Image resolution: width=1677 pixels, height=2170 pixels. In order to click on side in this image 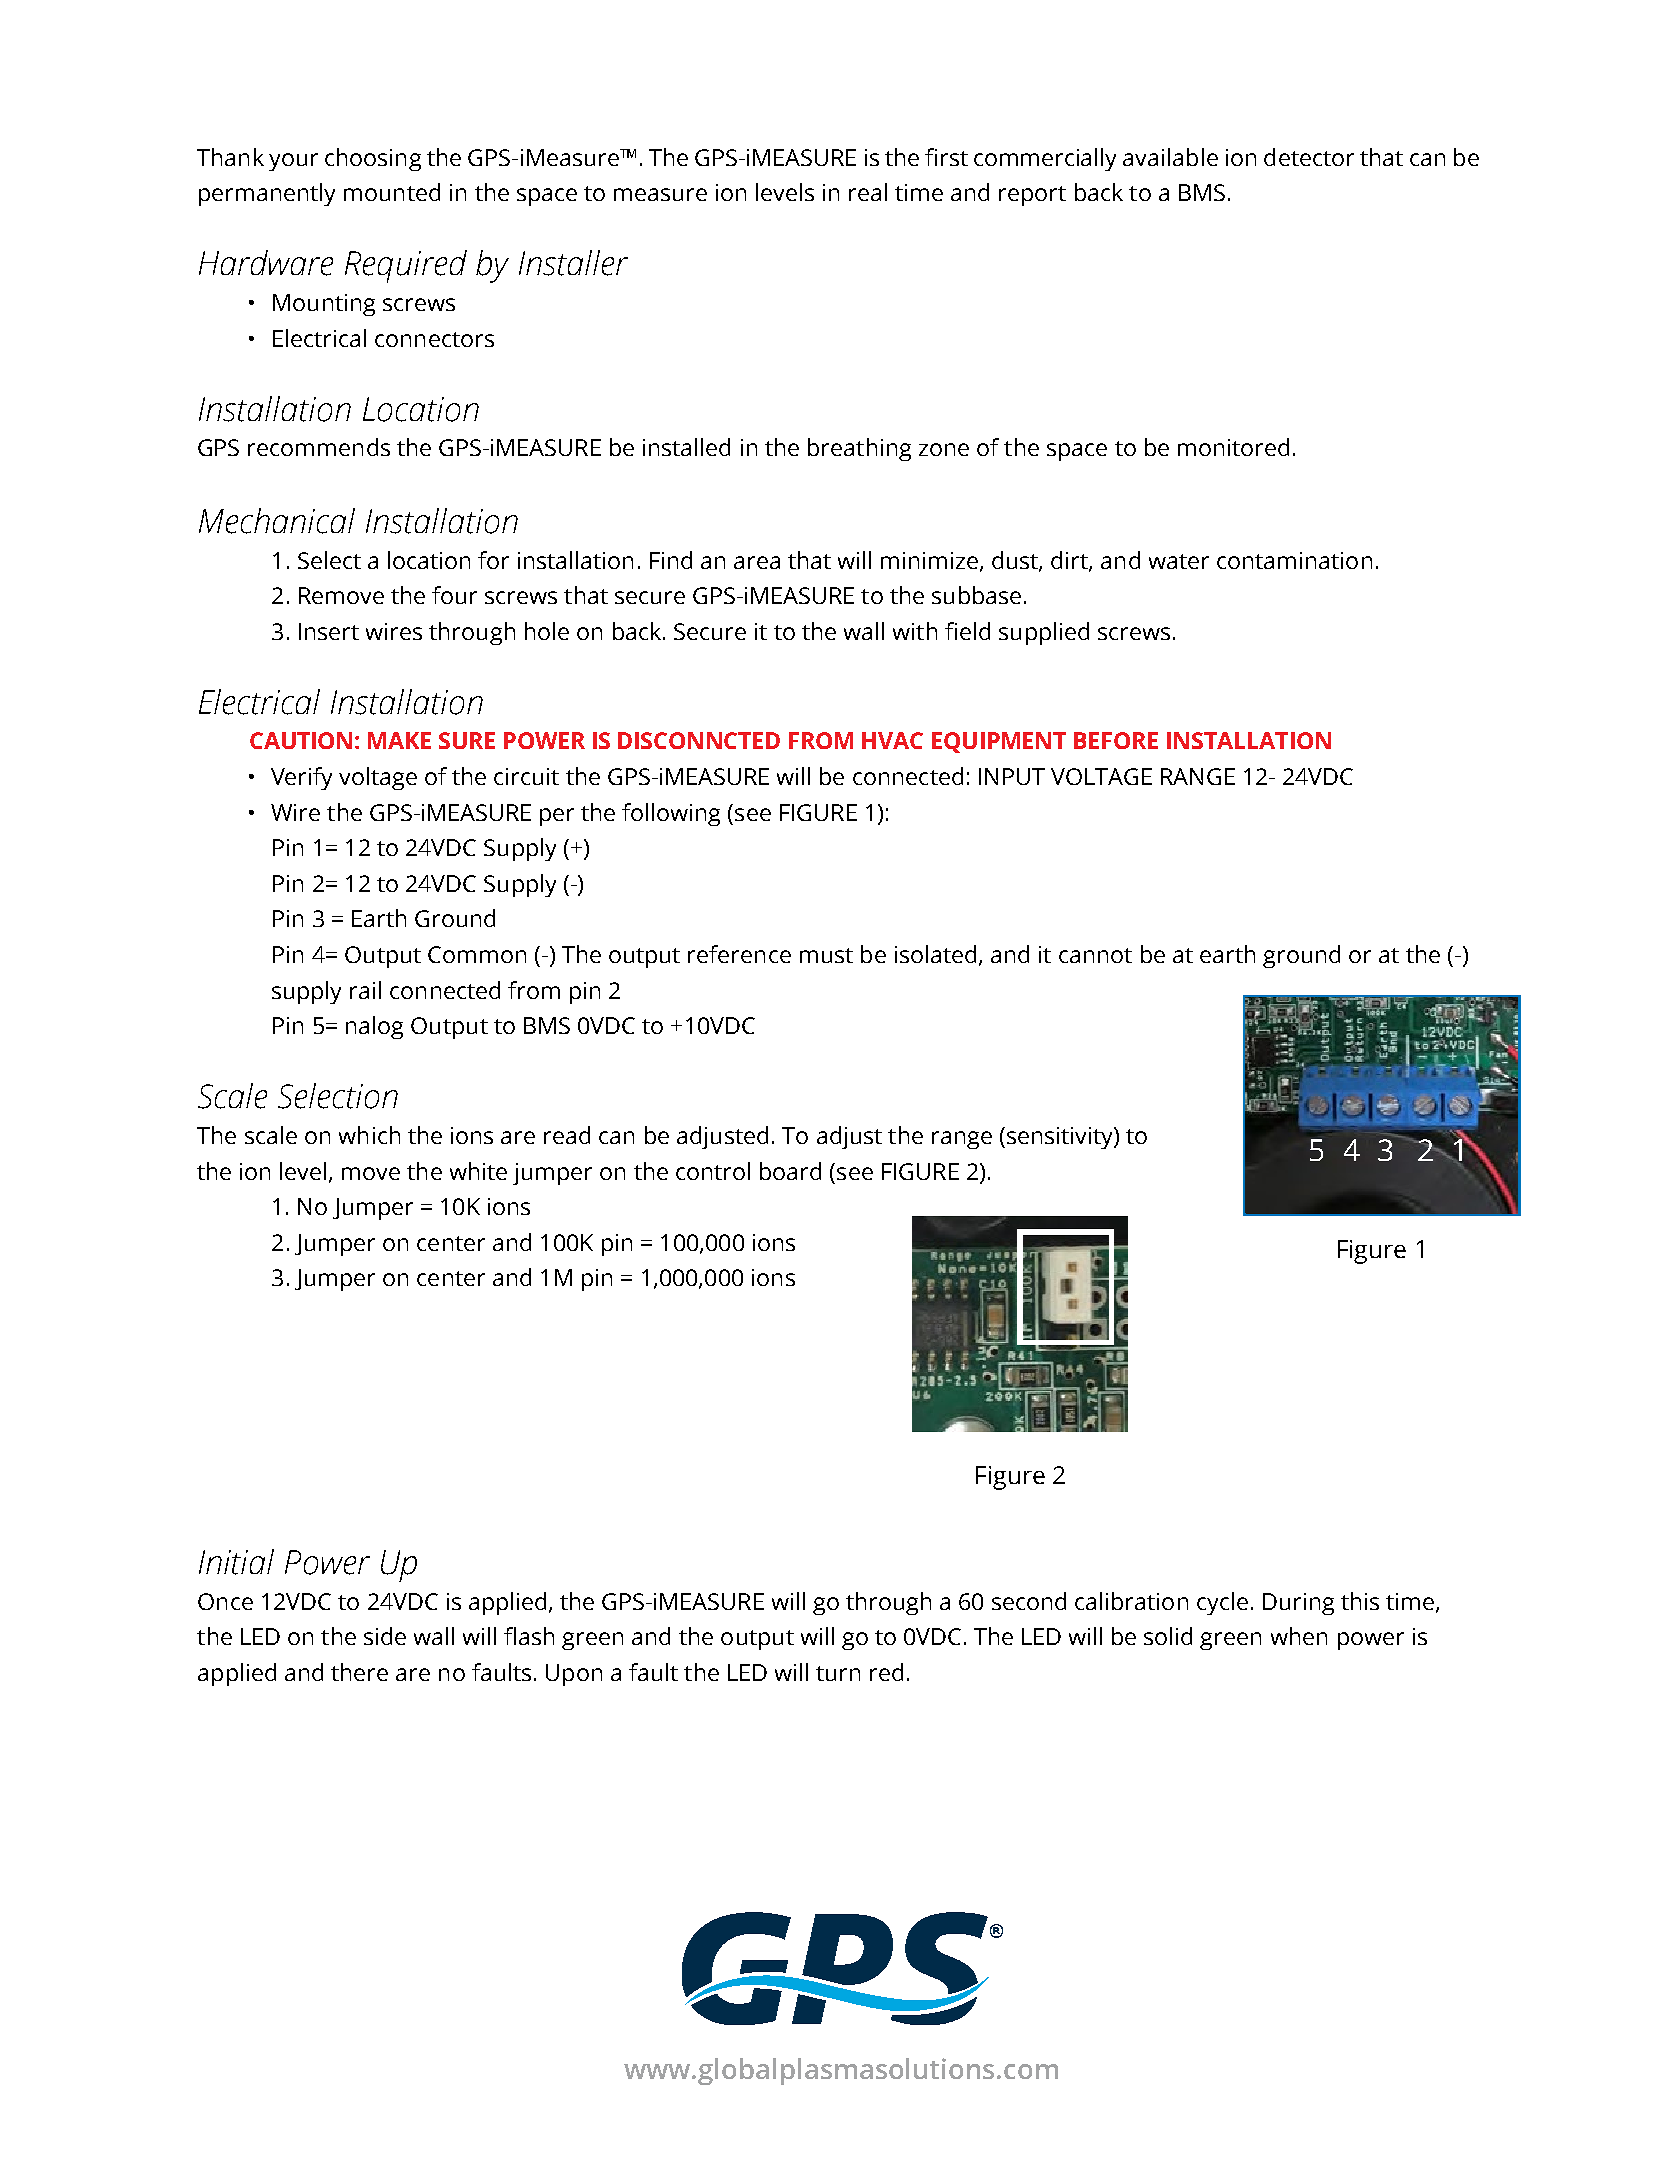, I will do `click(385, 1636)`.
